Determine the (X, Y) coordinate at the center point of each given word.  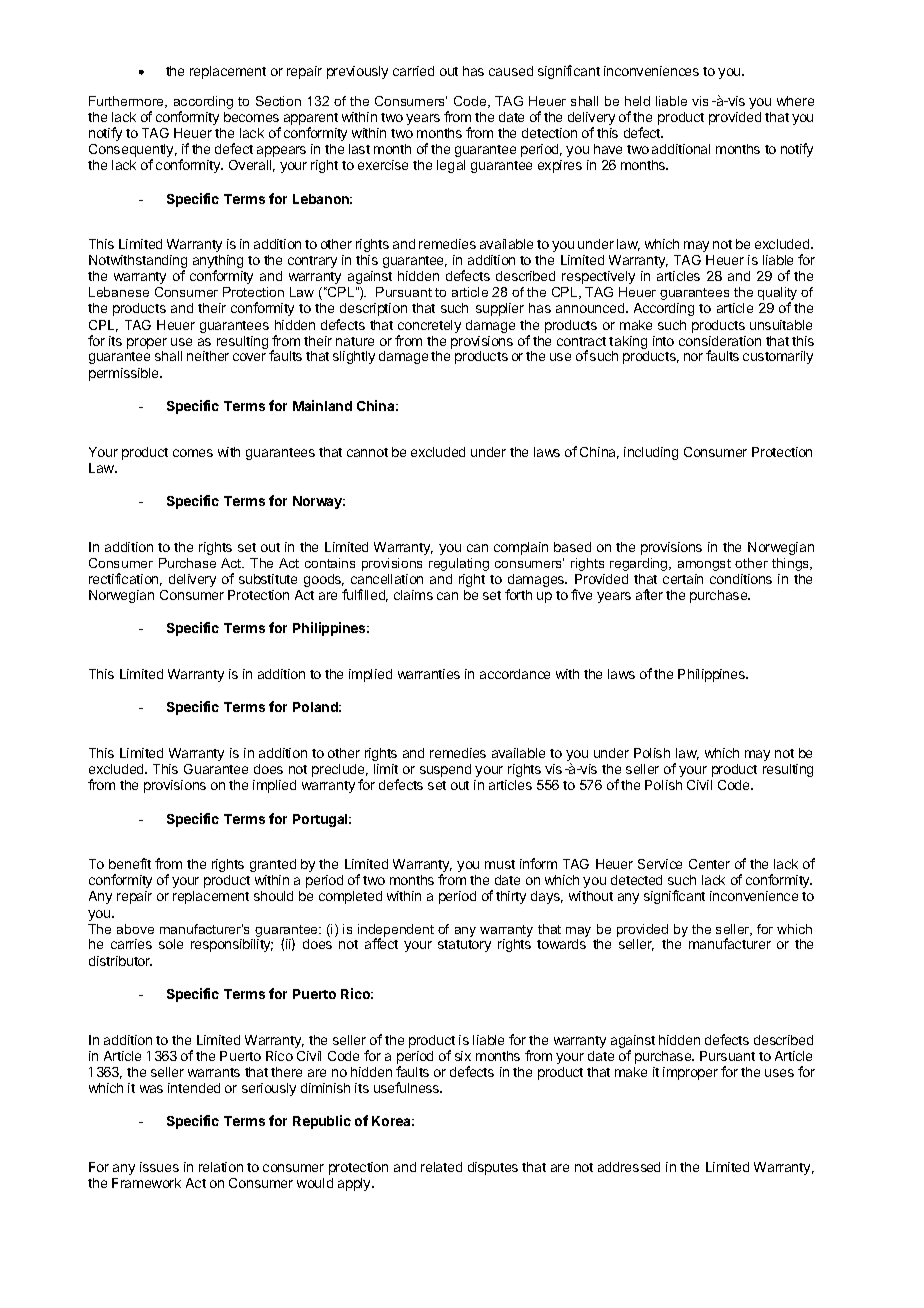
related (441, 1167)
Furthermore (128, 102)
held (637, 101)
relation (221, 1167)
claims (413, 595)
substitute (268, 579)
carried (413, 71)
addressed (629, 1167)
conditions (741, 579)
